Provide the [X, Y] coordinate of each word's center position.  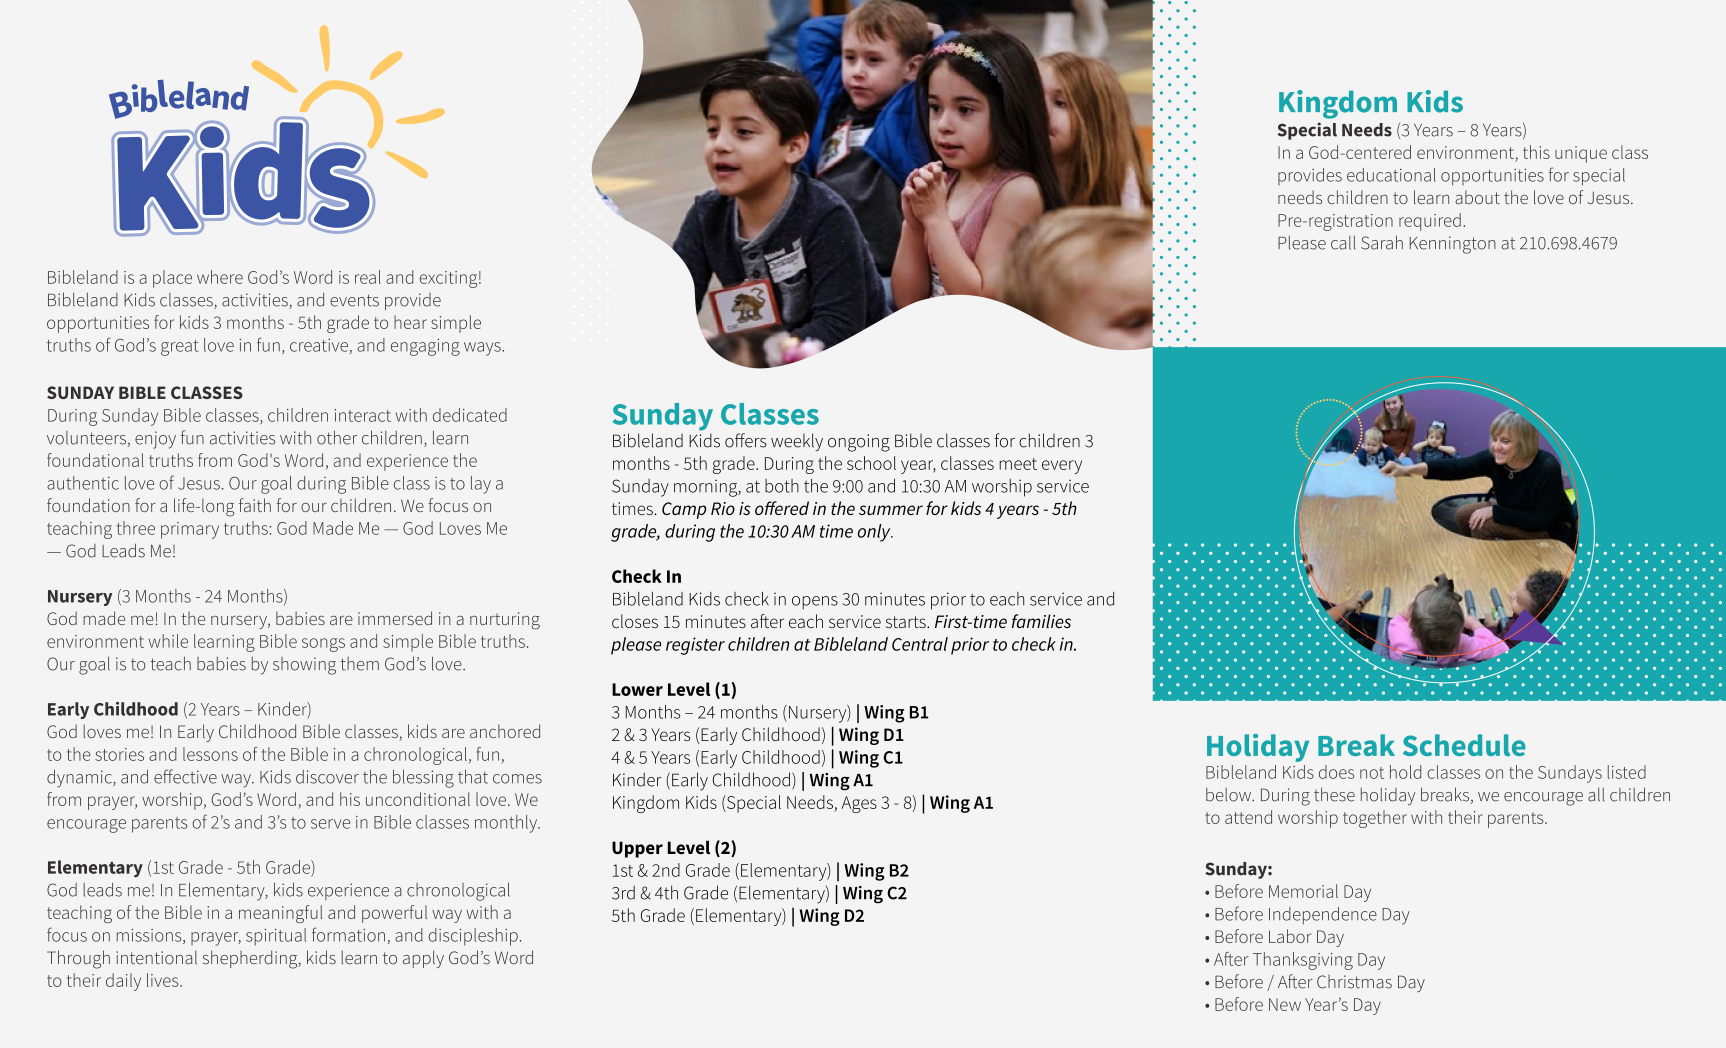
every [1062, 467]
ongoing [859, 443]
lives [164, 980]
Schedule [1464, 745]
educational [1391, 175]
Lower [637, 689]
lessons [210, 754]
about [1477, 197]
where [220, 277]
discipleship [473, 937]
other [337, 437]
